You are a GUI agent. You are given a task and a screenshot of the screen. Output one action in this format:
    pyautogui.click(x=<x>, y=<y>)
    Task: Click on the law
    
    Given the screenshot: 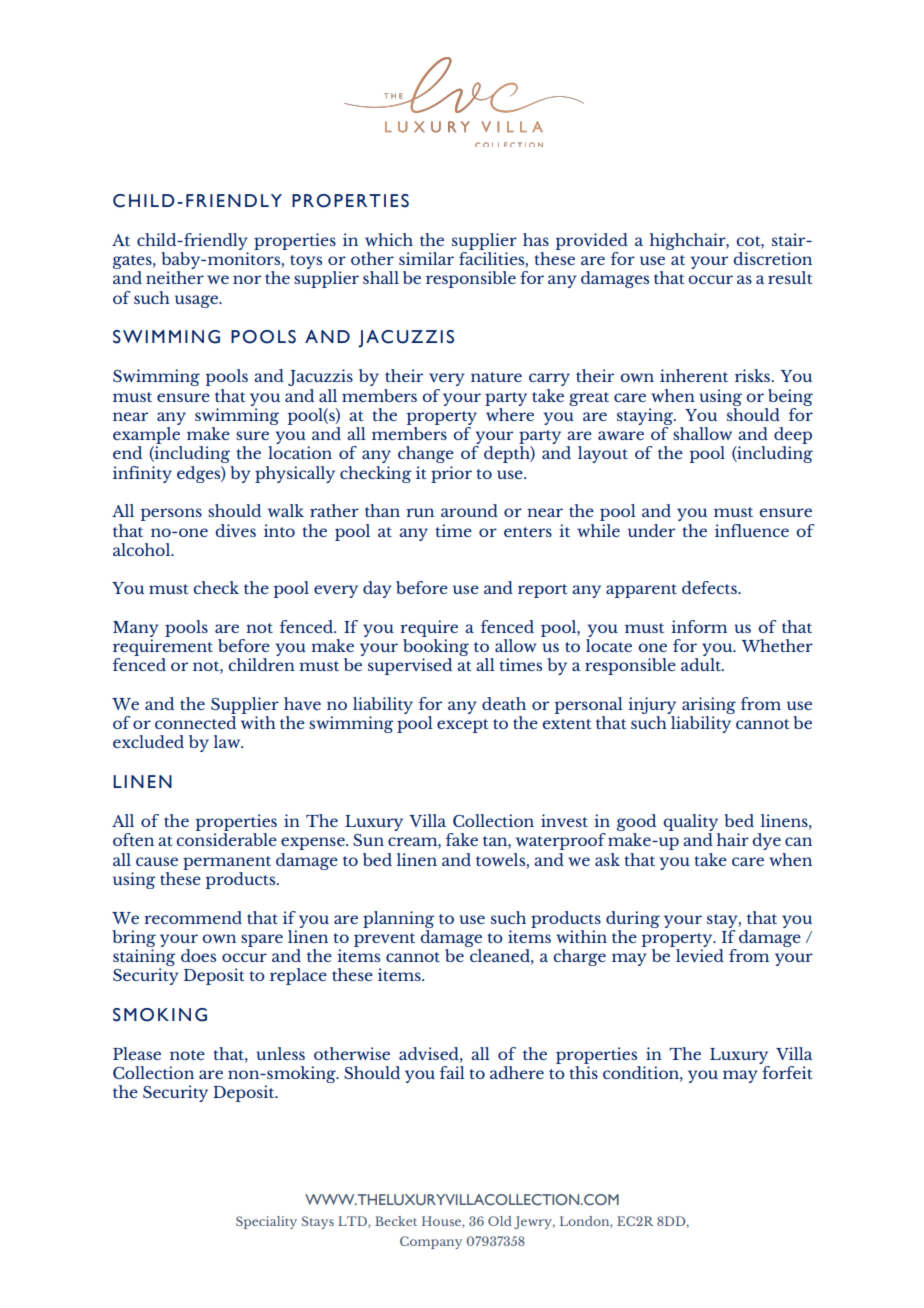 What is the action you would take?
    pyautogui.click(x=228, y=741)
